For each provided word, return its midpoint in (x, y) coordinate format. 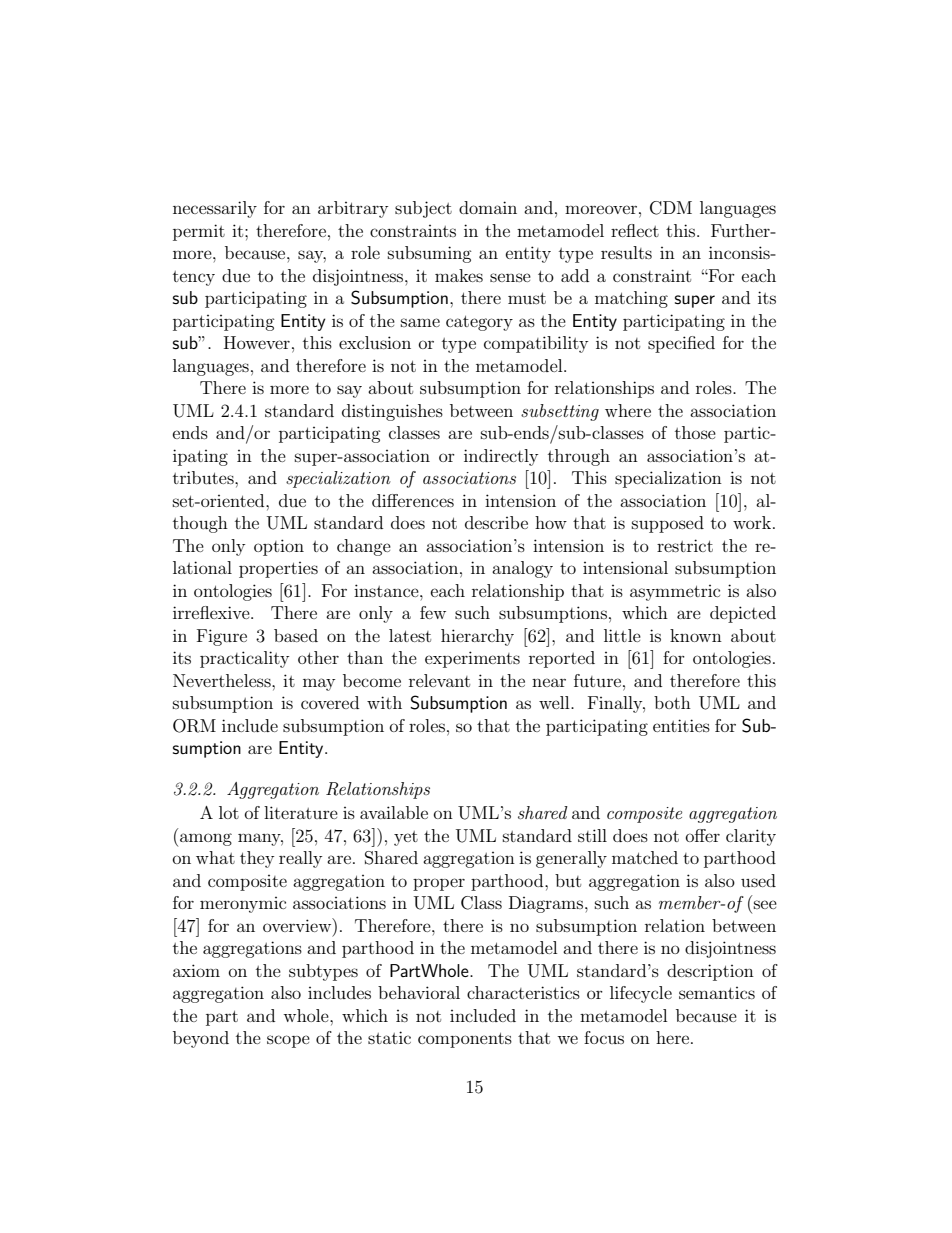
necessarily (215, 209)
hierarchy (477, 637)
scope (288, 1041)
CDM (671, 208)
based (296, 635)
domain (488, 207)
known (696, 635)
